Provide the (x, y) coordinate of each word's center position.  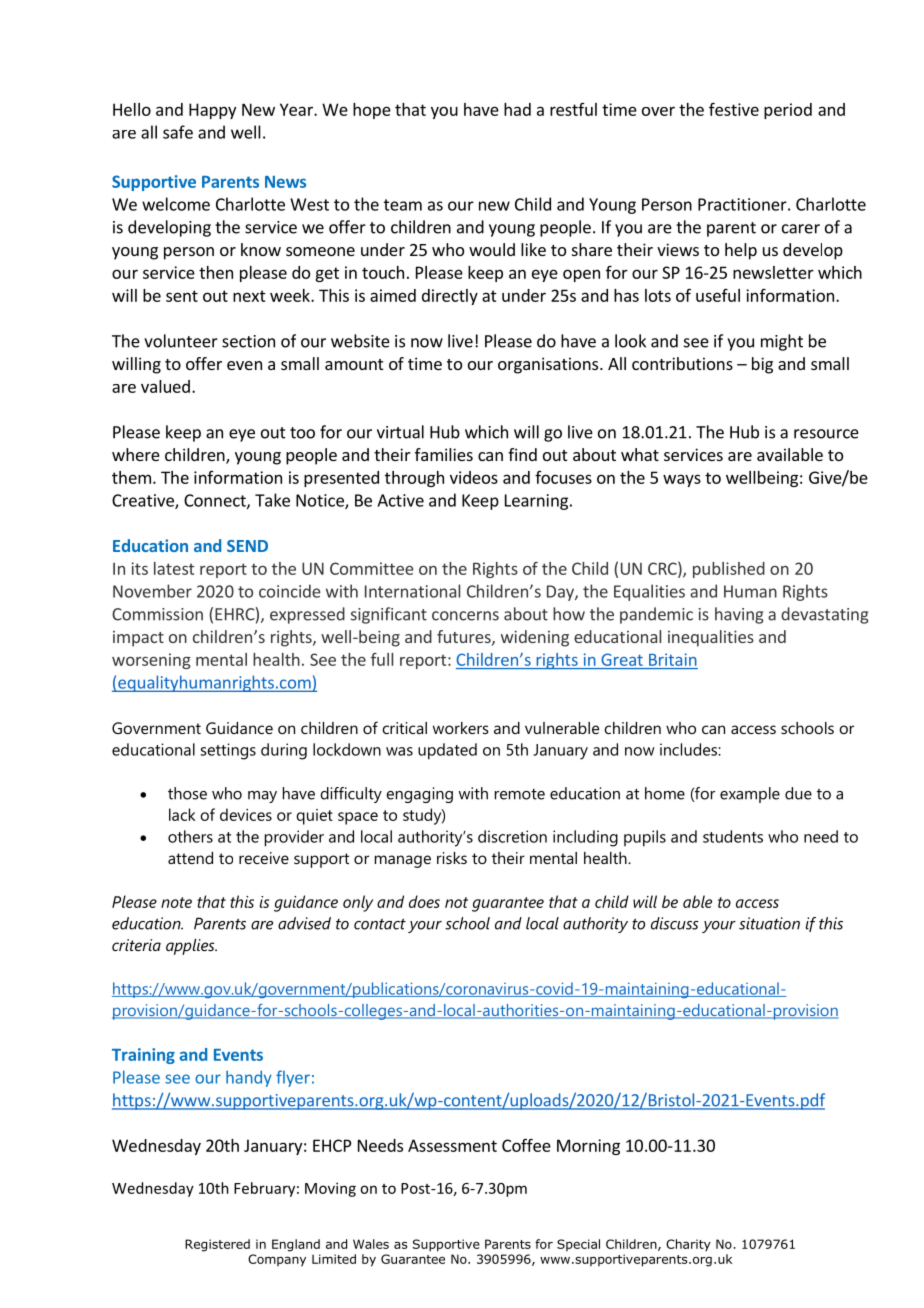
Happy (212, 111)
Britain (673, 659)
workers (461, 728)
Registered (217, 1245)
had (517, 109)
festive (734, 109)
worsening (151, 661)
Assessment (452, 1145)
